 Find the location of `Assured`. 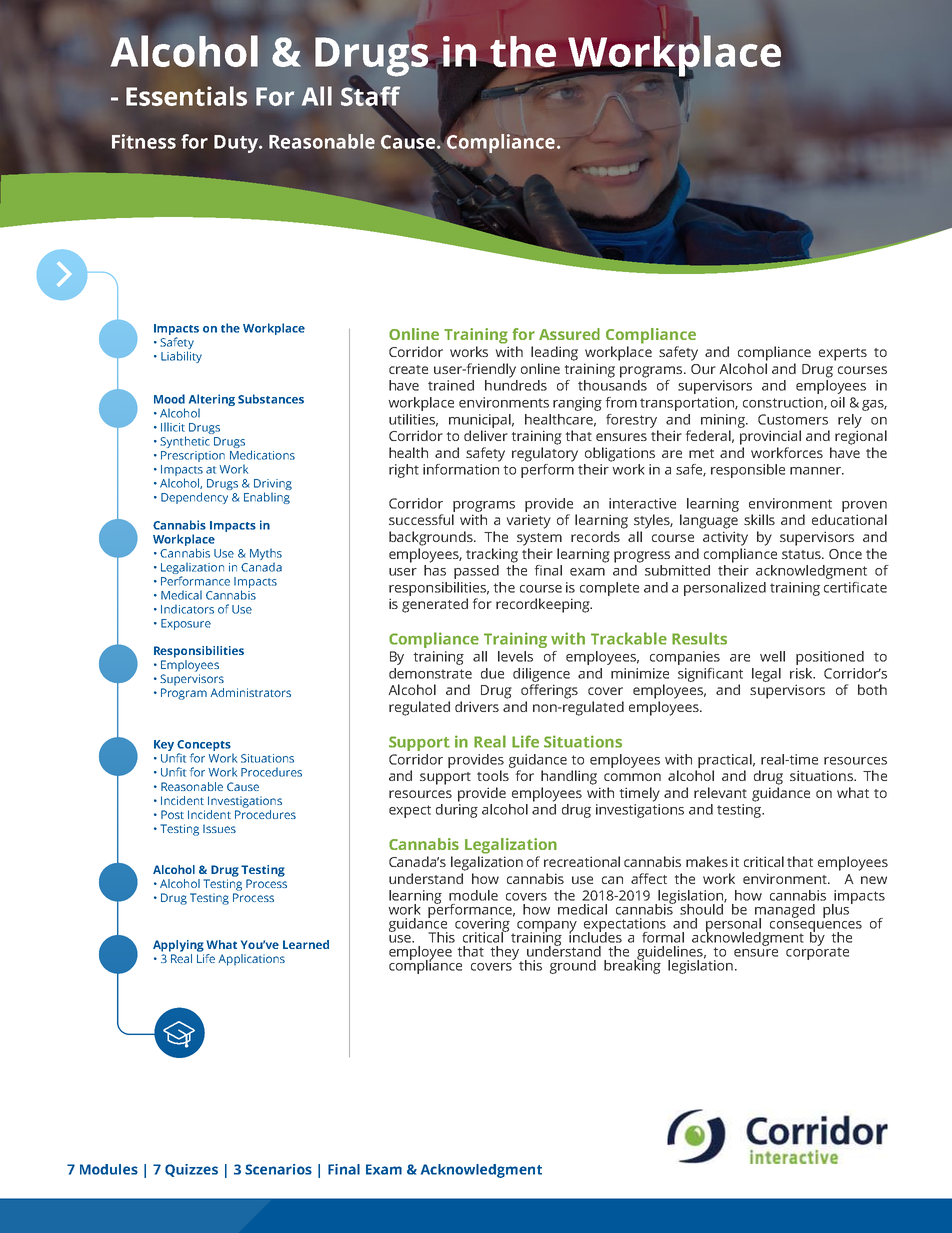

Assured is located at coordinates (569, 334).
